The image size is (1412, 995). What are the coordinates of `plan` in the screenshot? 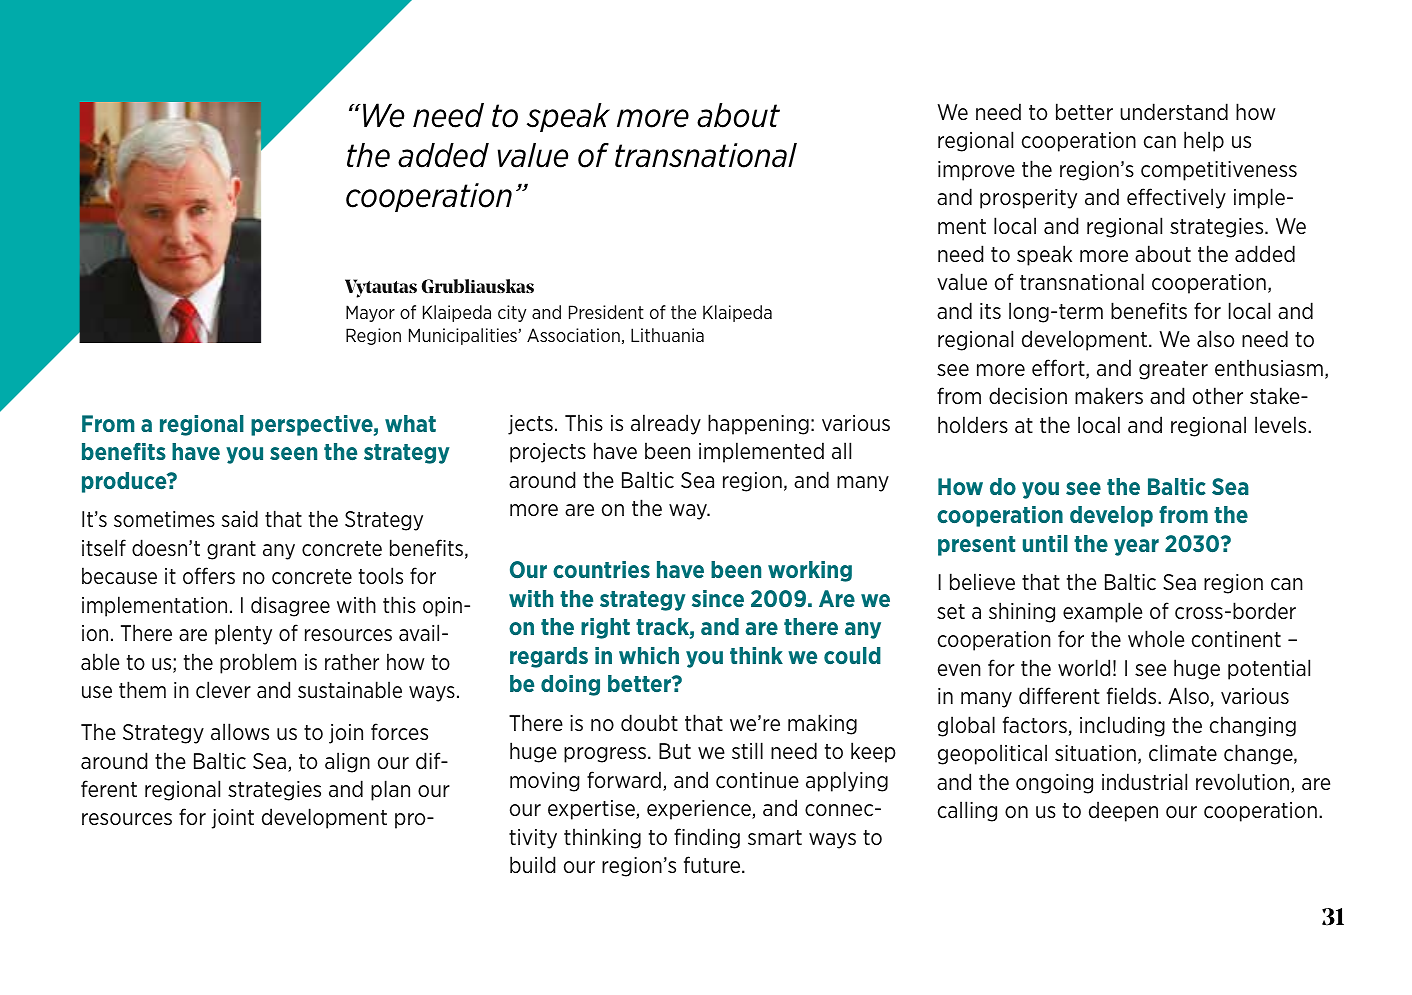 It's located at (390, 790).
